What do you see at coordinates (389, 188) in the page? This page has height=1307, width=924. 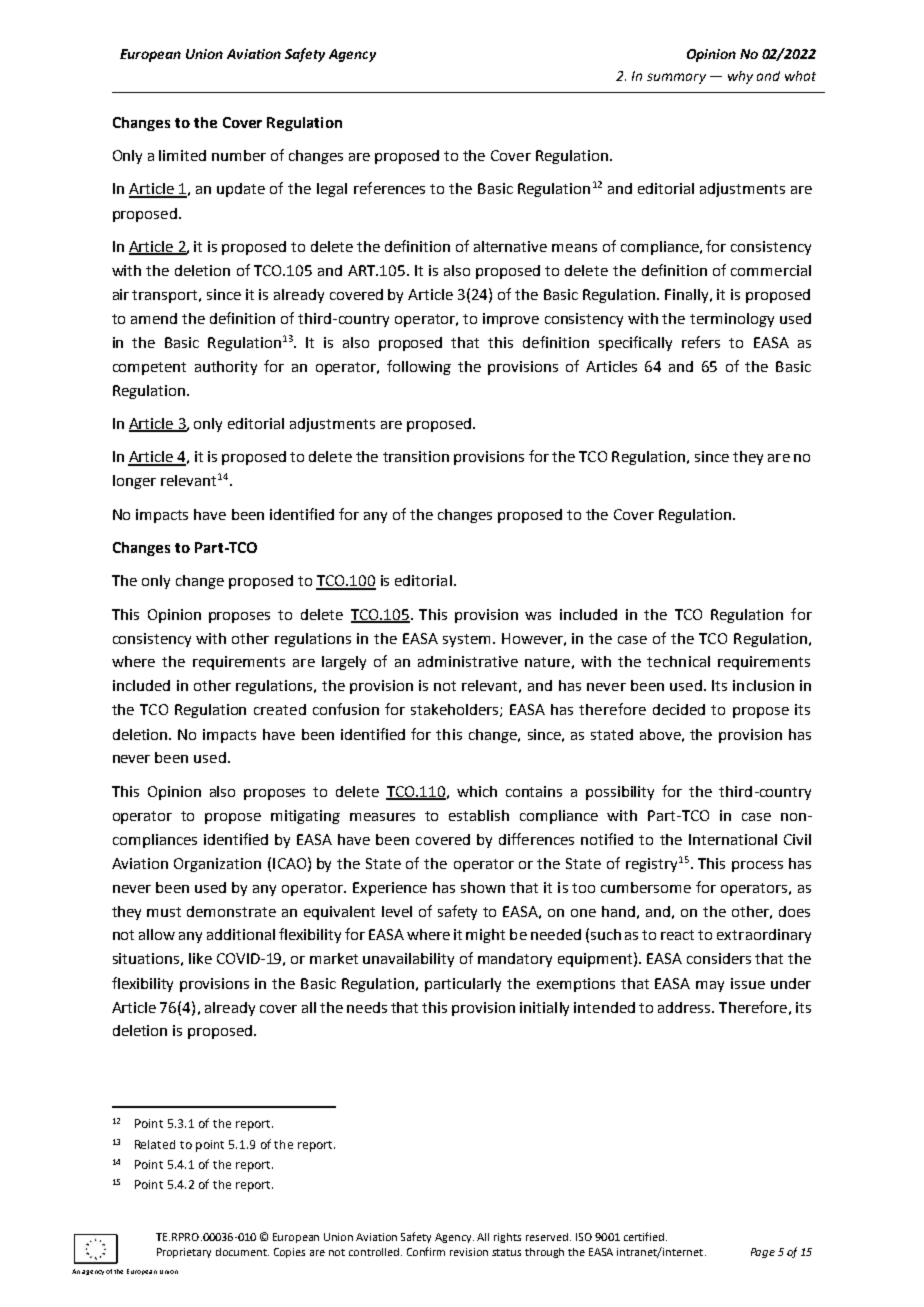 I see `references` at bounding box center [389, 188].
